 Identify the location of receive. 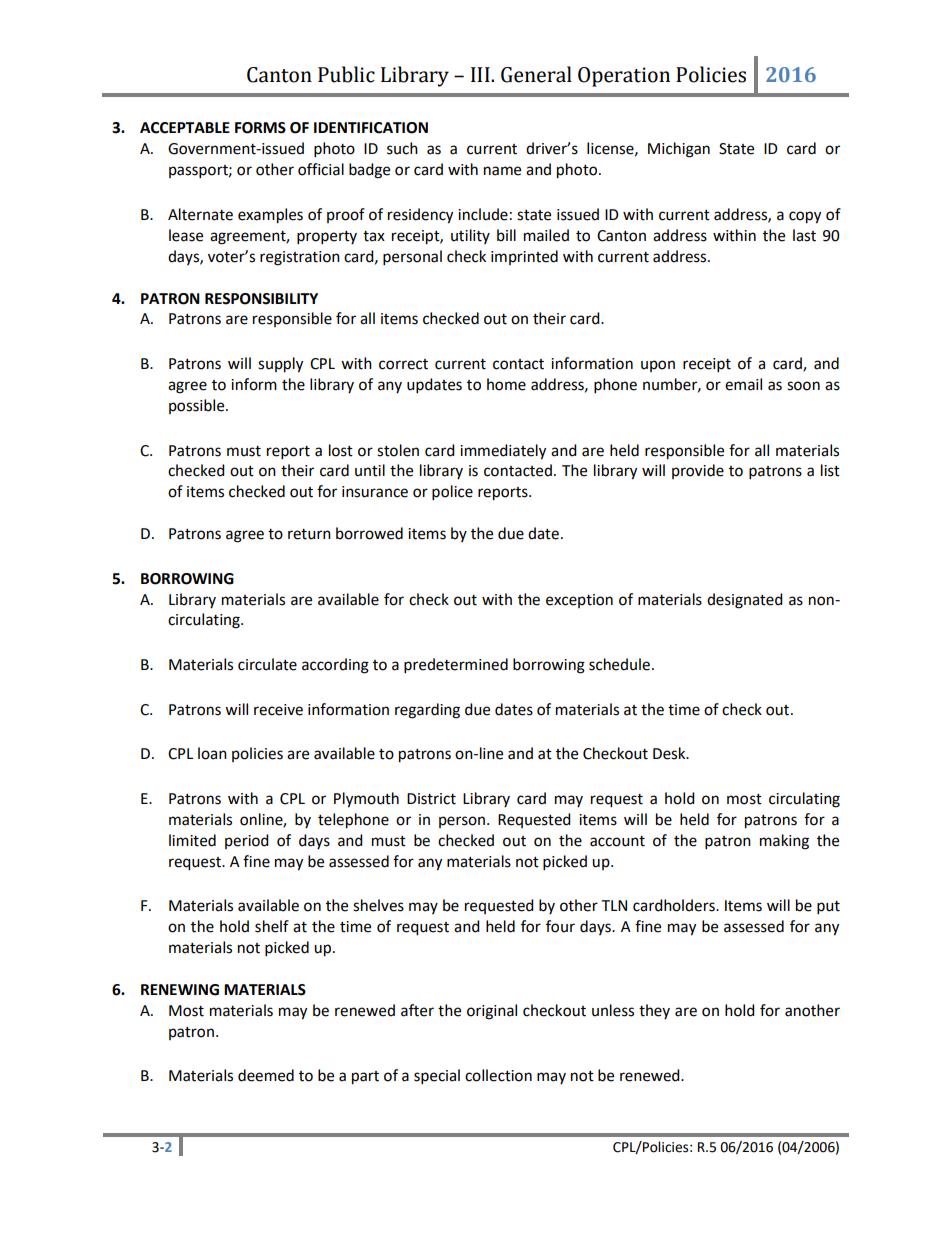
(278, 710).
